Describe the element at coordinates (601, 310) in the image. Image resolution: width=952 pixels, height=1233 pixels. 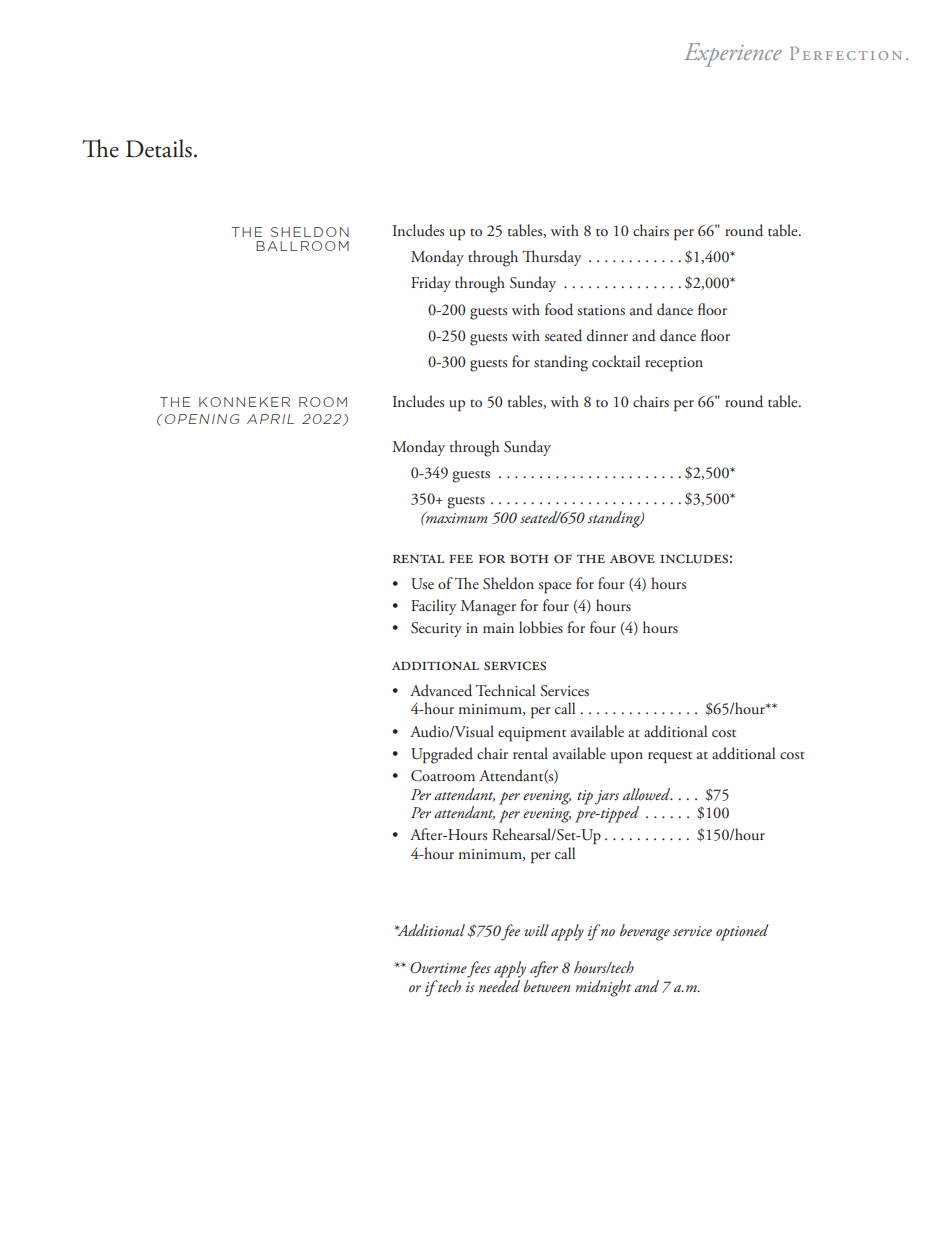
I see `stations` at that location.
